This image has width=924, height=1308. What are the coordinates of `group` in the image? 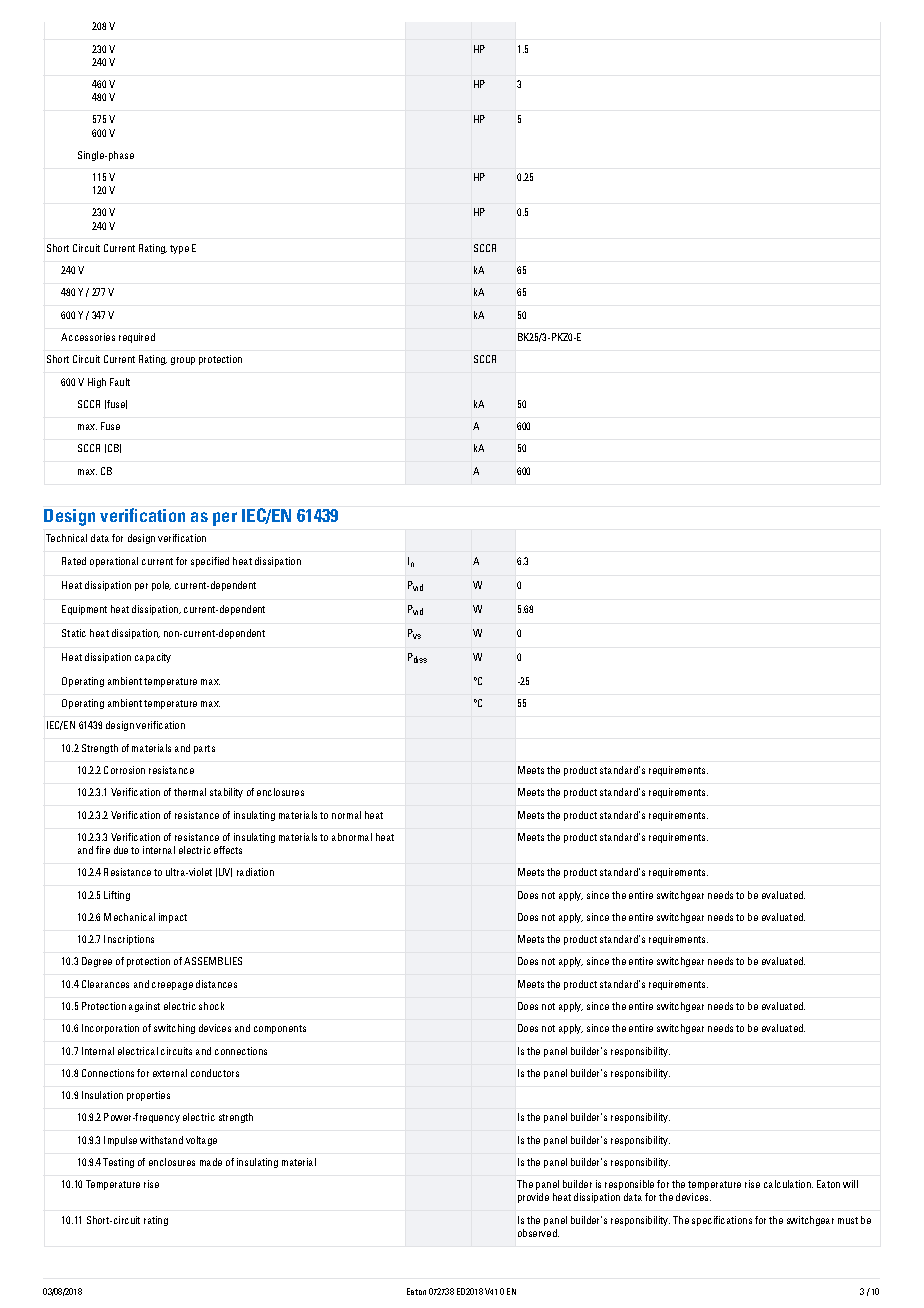 It's located at (183, 361).
